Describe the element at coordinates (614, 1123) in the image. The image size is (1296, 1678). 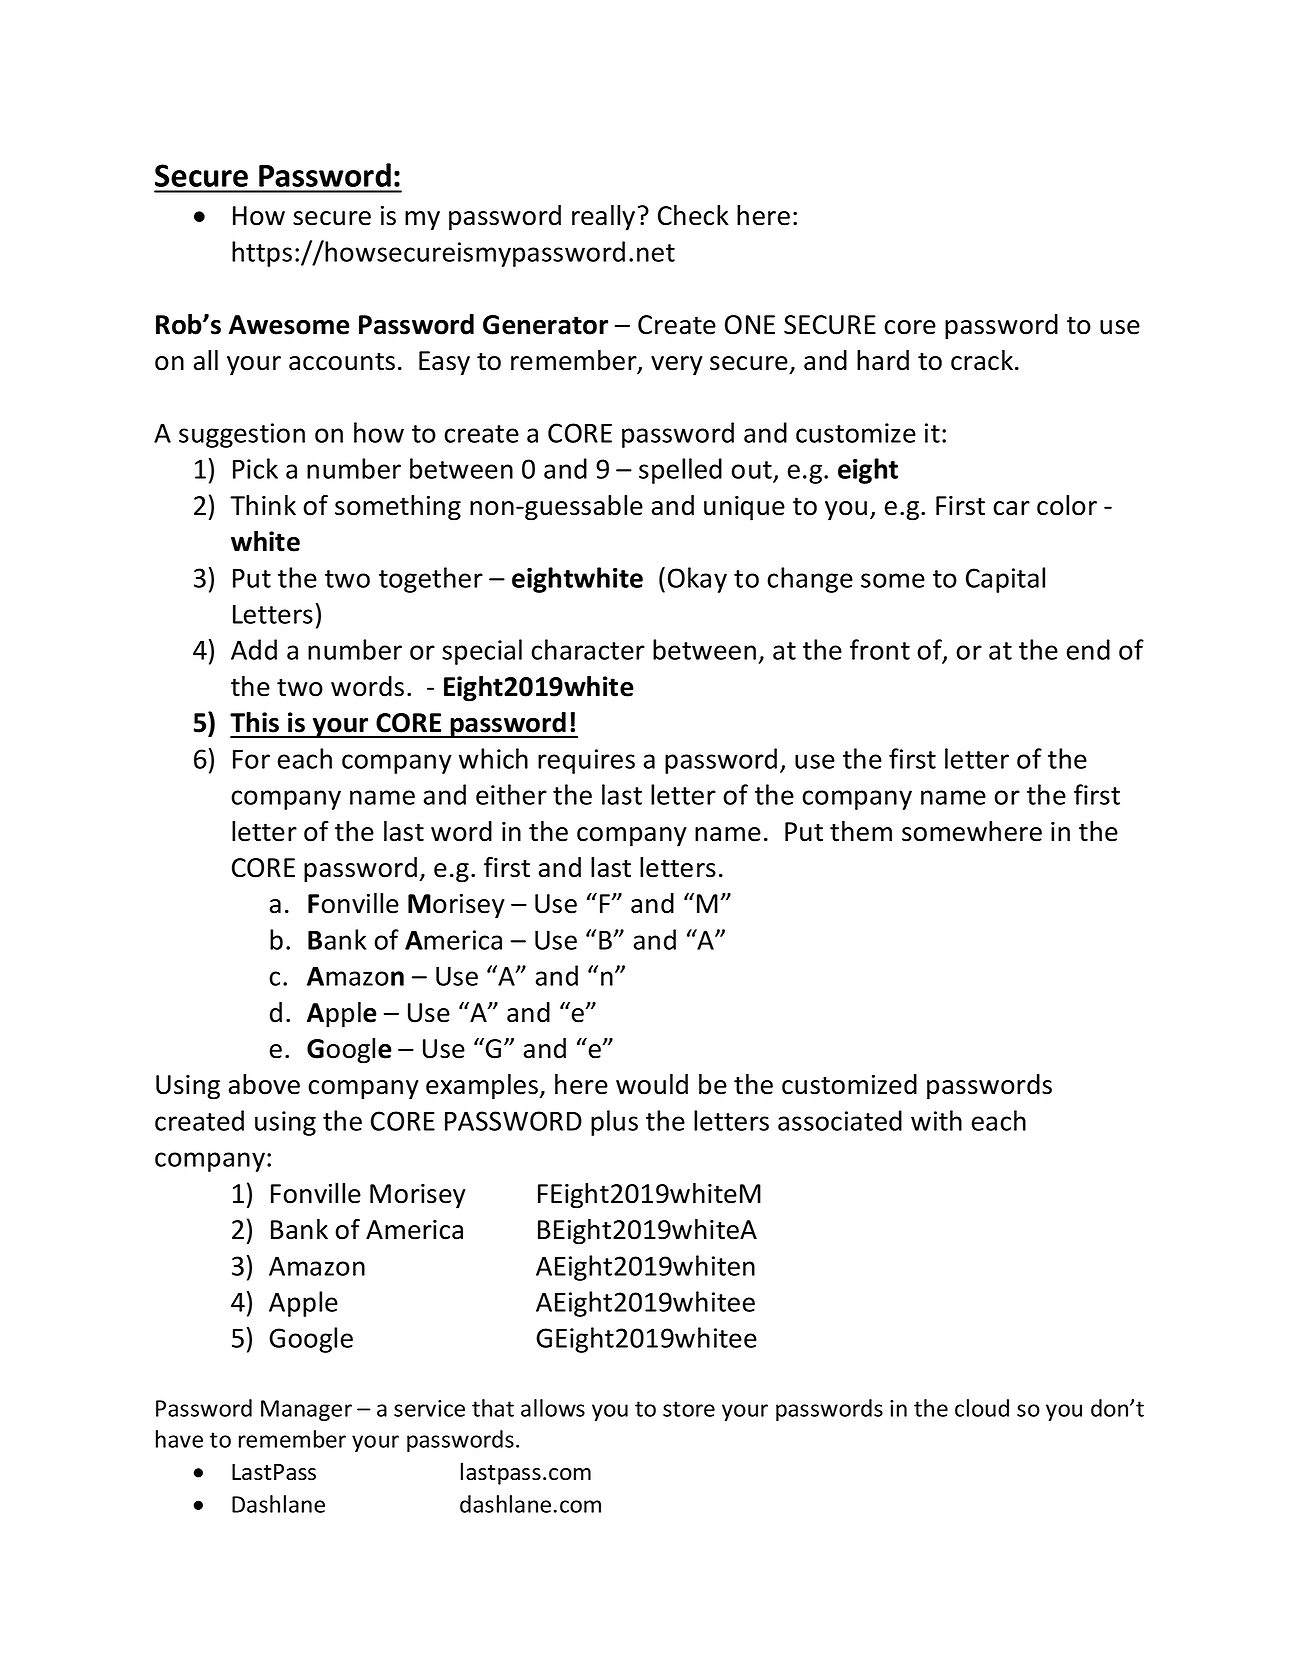
I see `plus` at that location.
